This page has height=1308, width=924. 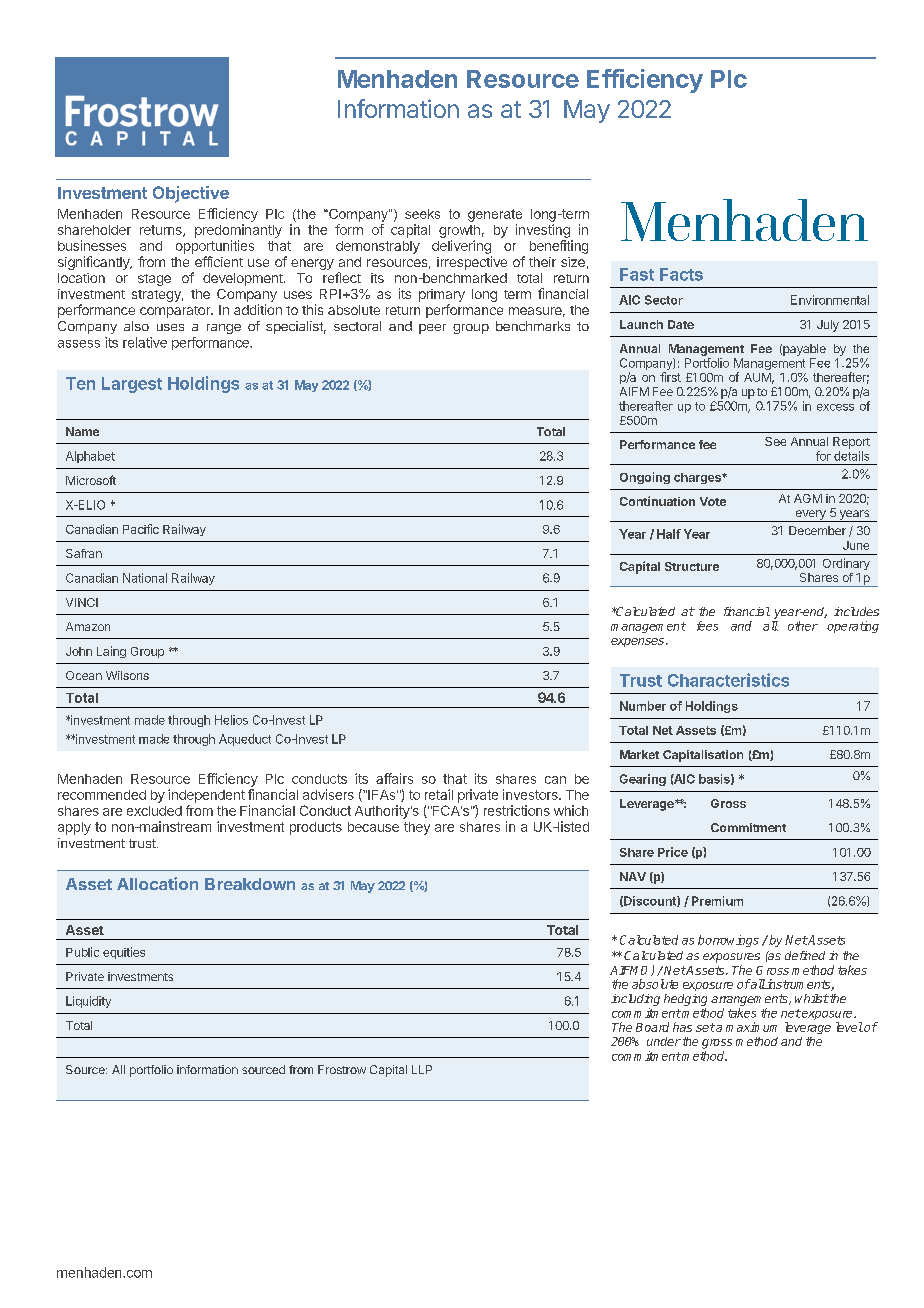 What do you see at coordinates (111, 652) in the page?
I see `Laing` at bounding box center [111, 652].
